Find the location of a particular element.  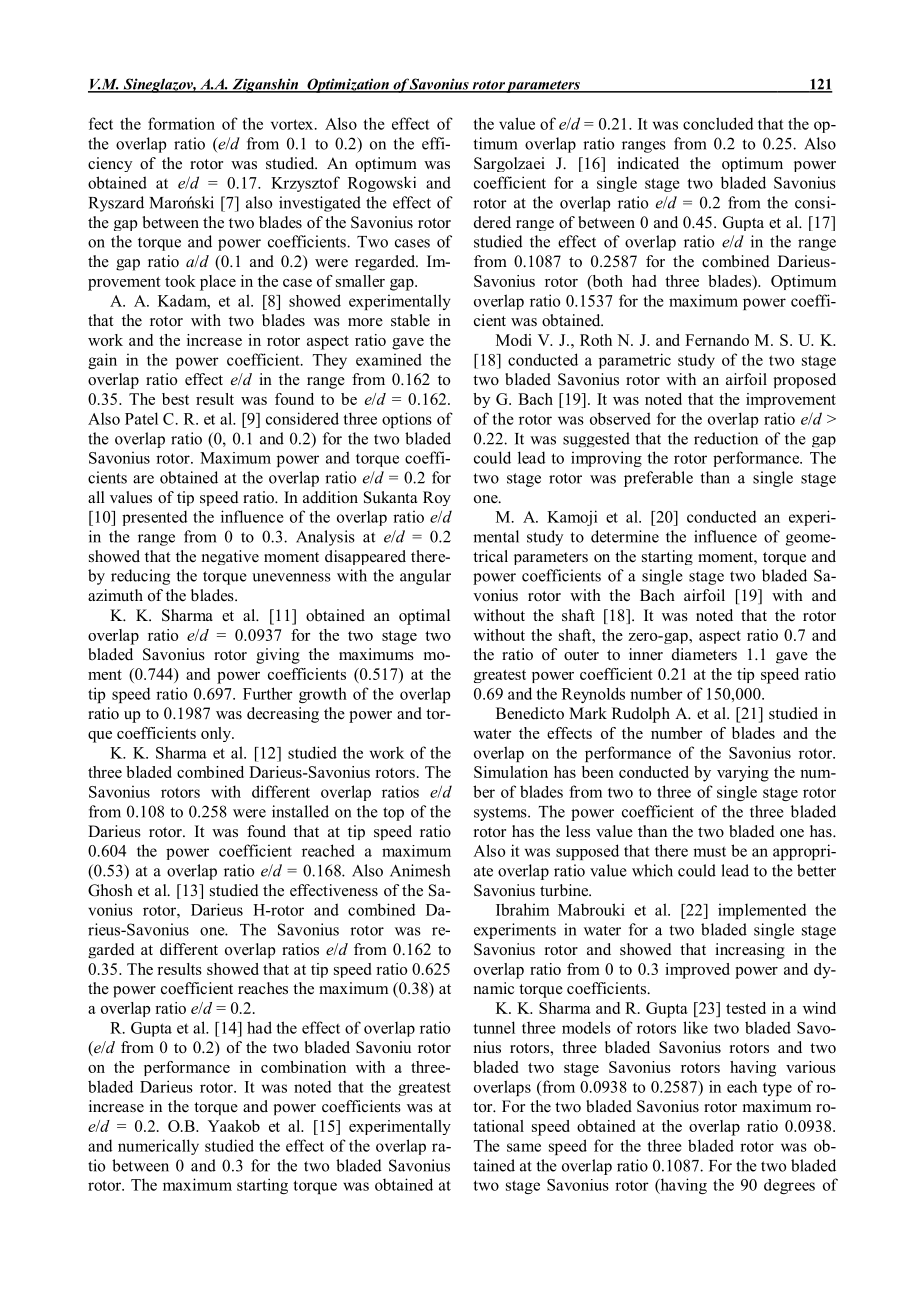

azimuth is located at coordinates (115, 595).
